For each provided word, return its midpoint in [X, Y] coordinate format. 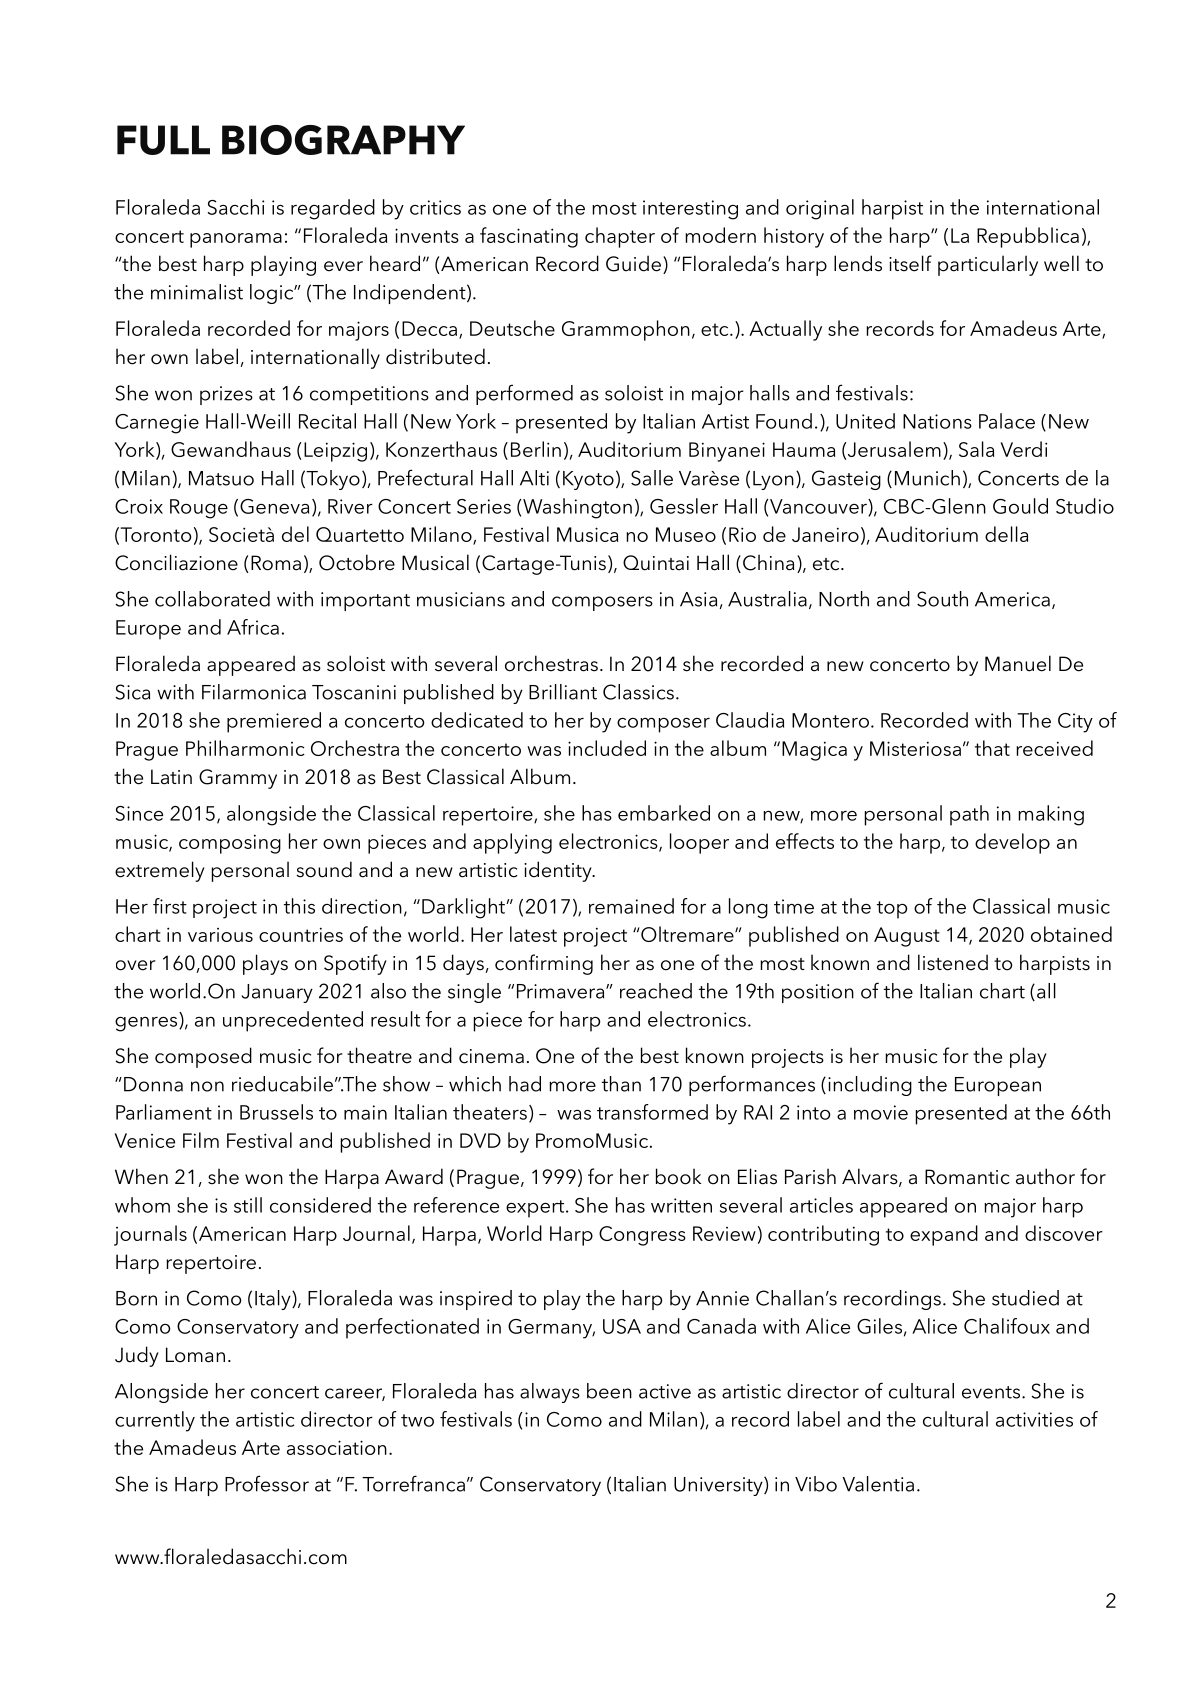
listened [953, 962]
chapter [620, 237]
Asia [698, 599]
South [942, 599]
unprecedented [293, 1021]
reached [656, 991]
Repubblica [1028, 237]
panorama [236, 240]
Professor [267, 1483]
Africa [253, 627]
